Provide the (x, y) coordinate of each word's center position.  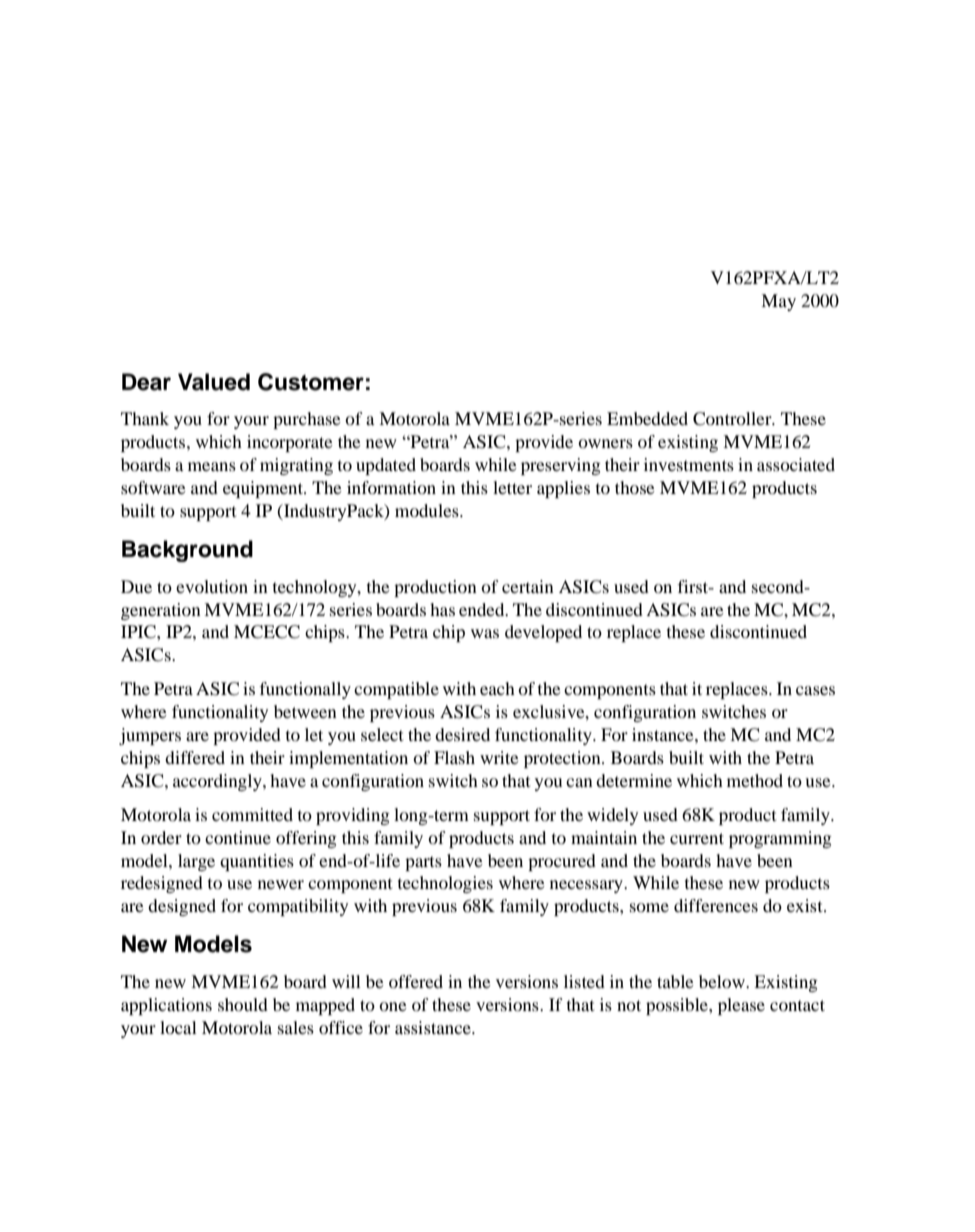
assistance (434, 1027)
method (755, 780)
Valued (214, 382)
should (243, 1004)
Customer (311, 382)
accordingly (218, 782)
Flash (454, 757)
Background (187, 551)
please (741, 1006)
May (778, 302)
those (635, 487)
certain (528, 586)
